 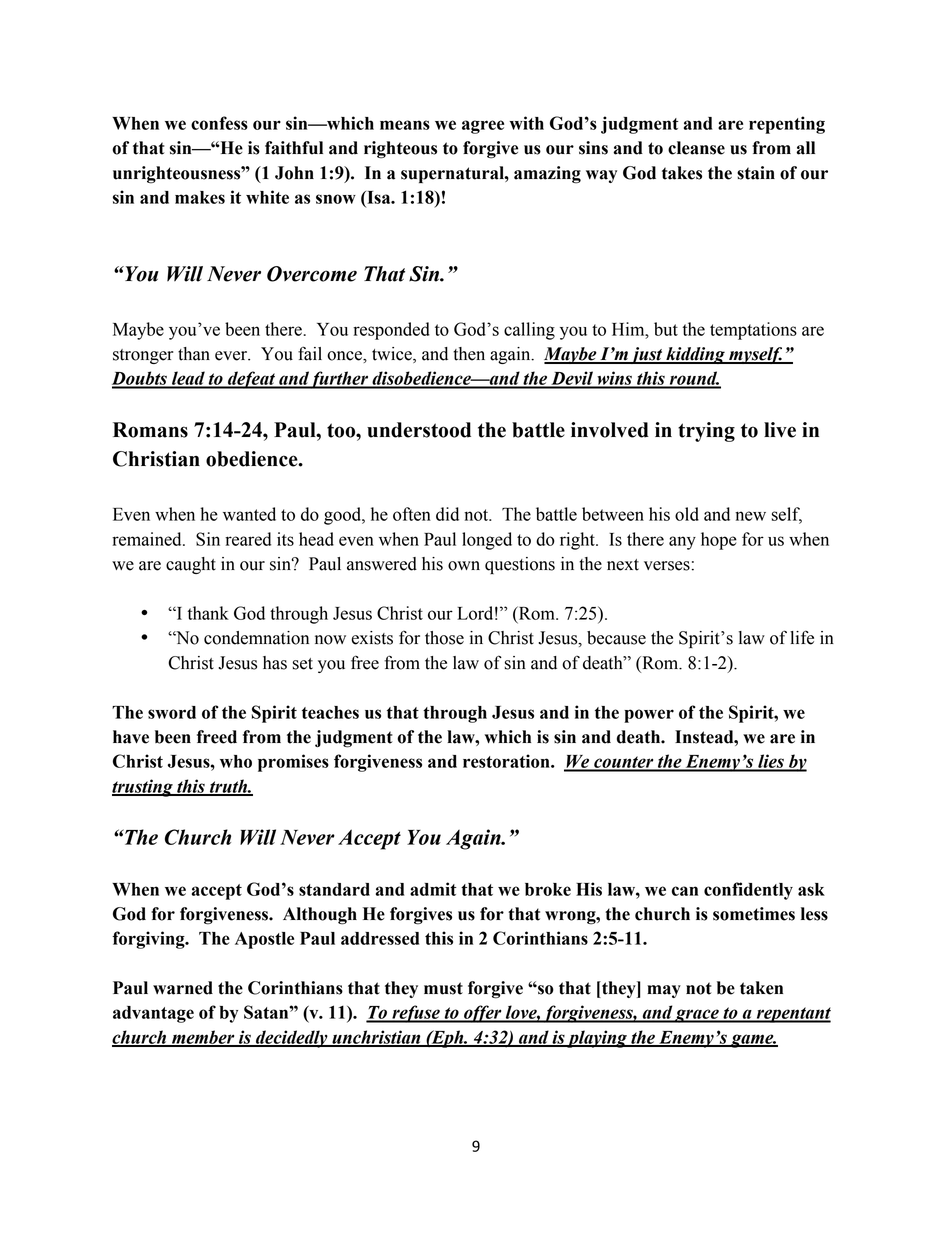 I want to click on agree, so click(x=483, y=127).
